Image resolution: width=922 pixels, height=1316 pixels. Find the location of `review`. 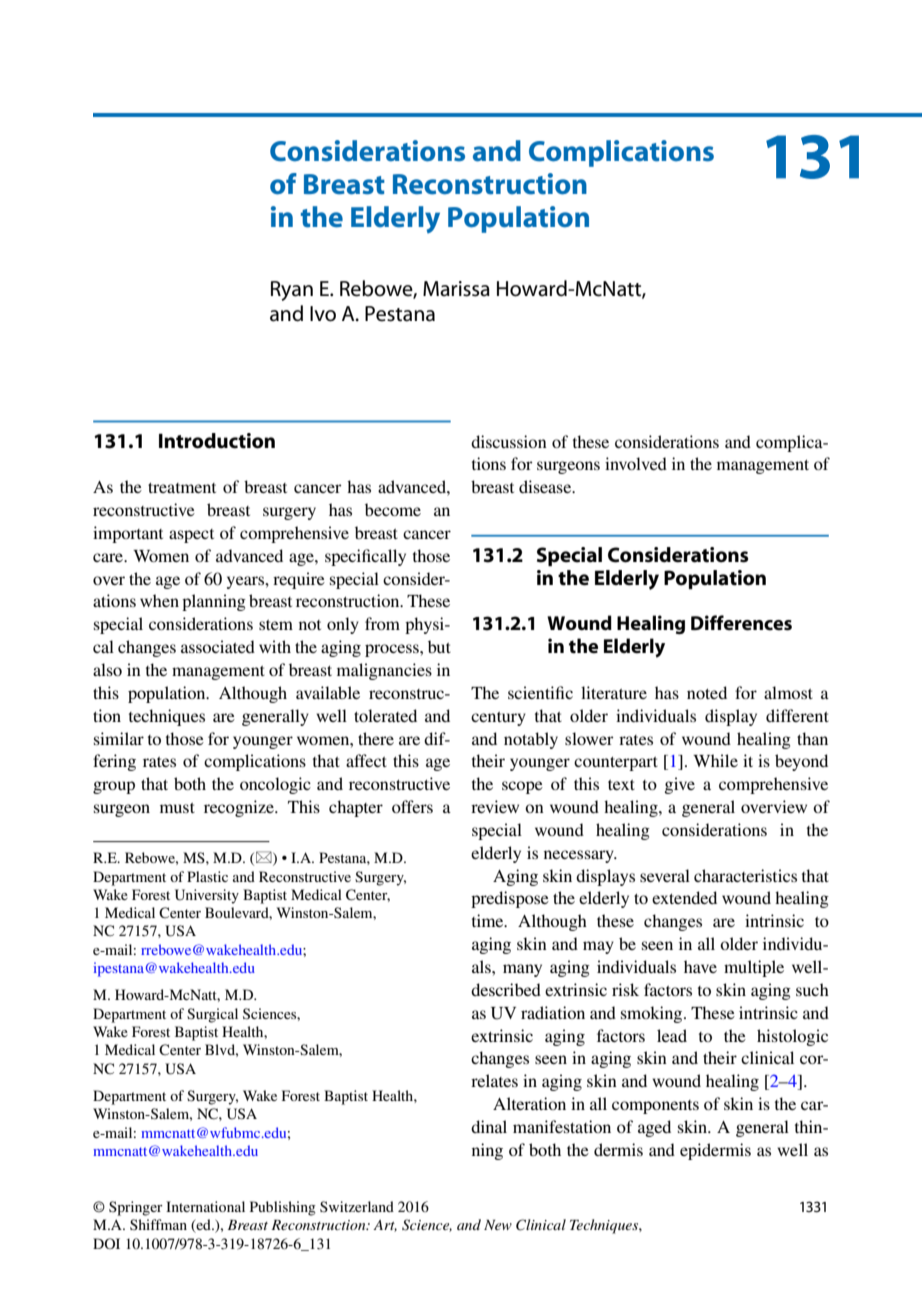

review is located at coordinates (495, 806).
